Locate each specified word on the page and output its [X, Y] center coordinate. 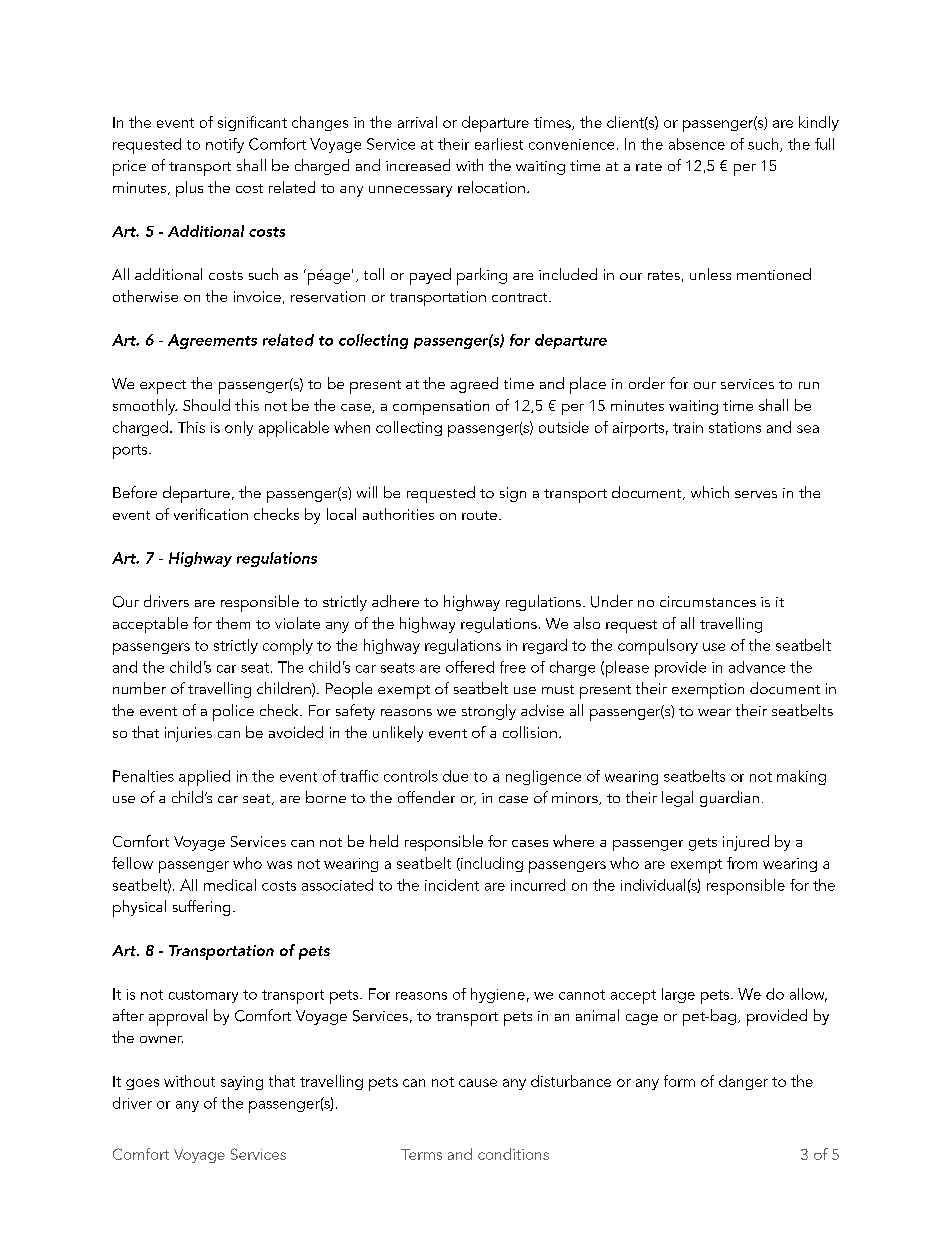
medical [230, 885]
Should [206, 405]
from [742, 863]
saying [242, 1083]
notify [225, 145]
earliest [499, 144]
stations [735, 427]
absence [697, 144]
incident [452, 885]
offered [470, 667]
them [233, 623]
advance [757, 667]
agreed [474, 385]
